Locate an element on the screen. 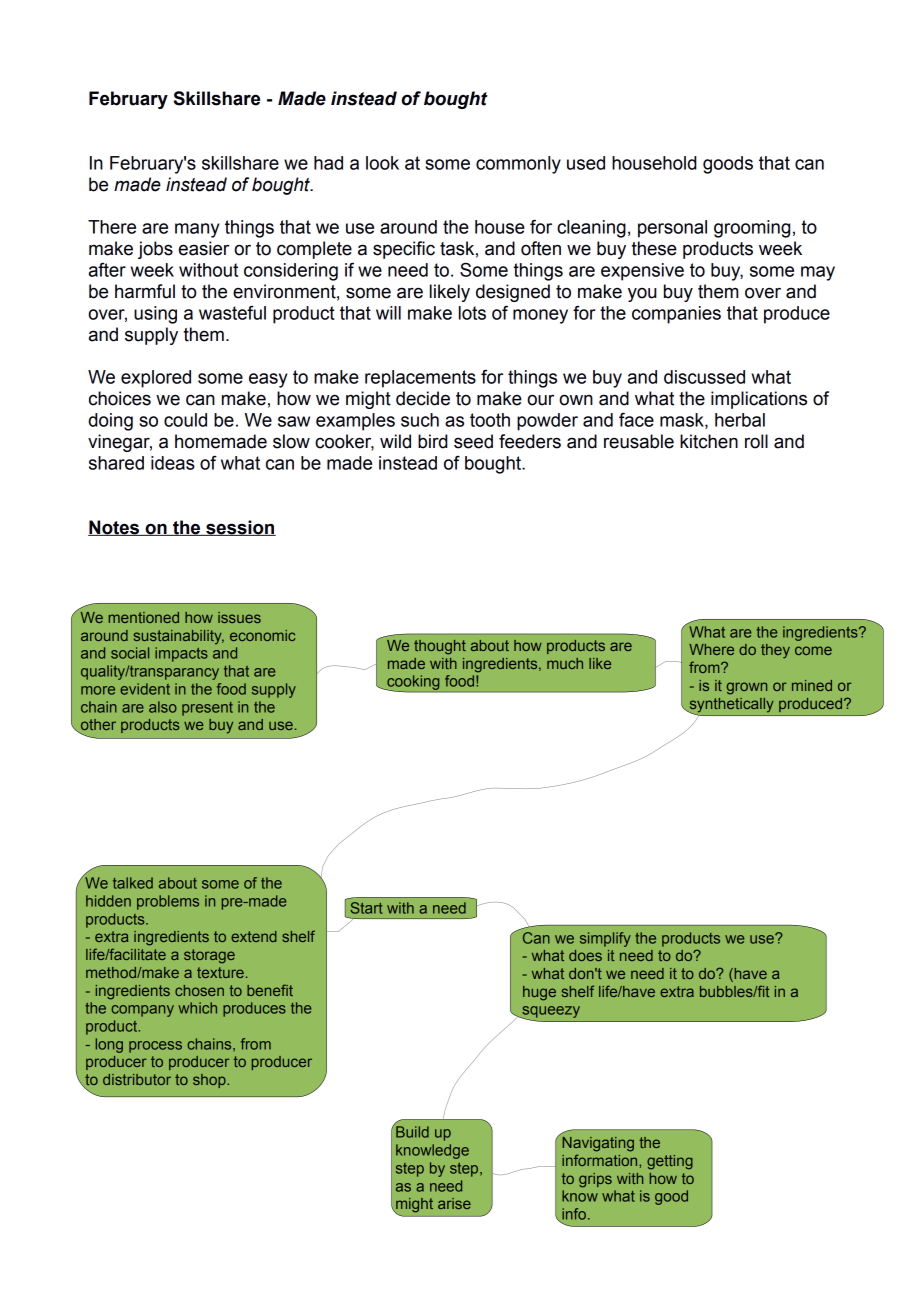 The height and width of the screenshot is (1308, 924). also is located at coordinates (163, 707).
